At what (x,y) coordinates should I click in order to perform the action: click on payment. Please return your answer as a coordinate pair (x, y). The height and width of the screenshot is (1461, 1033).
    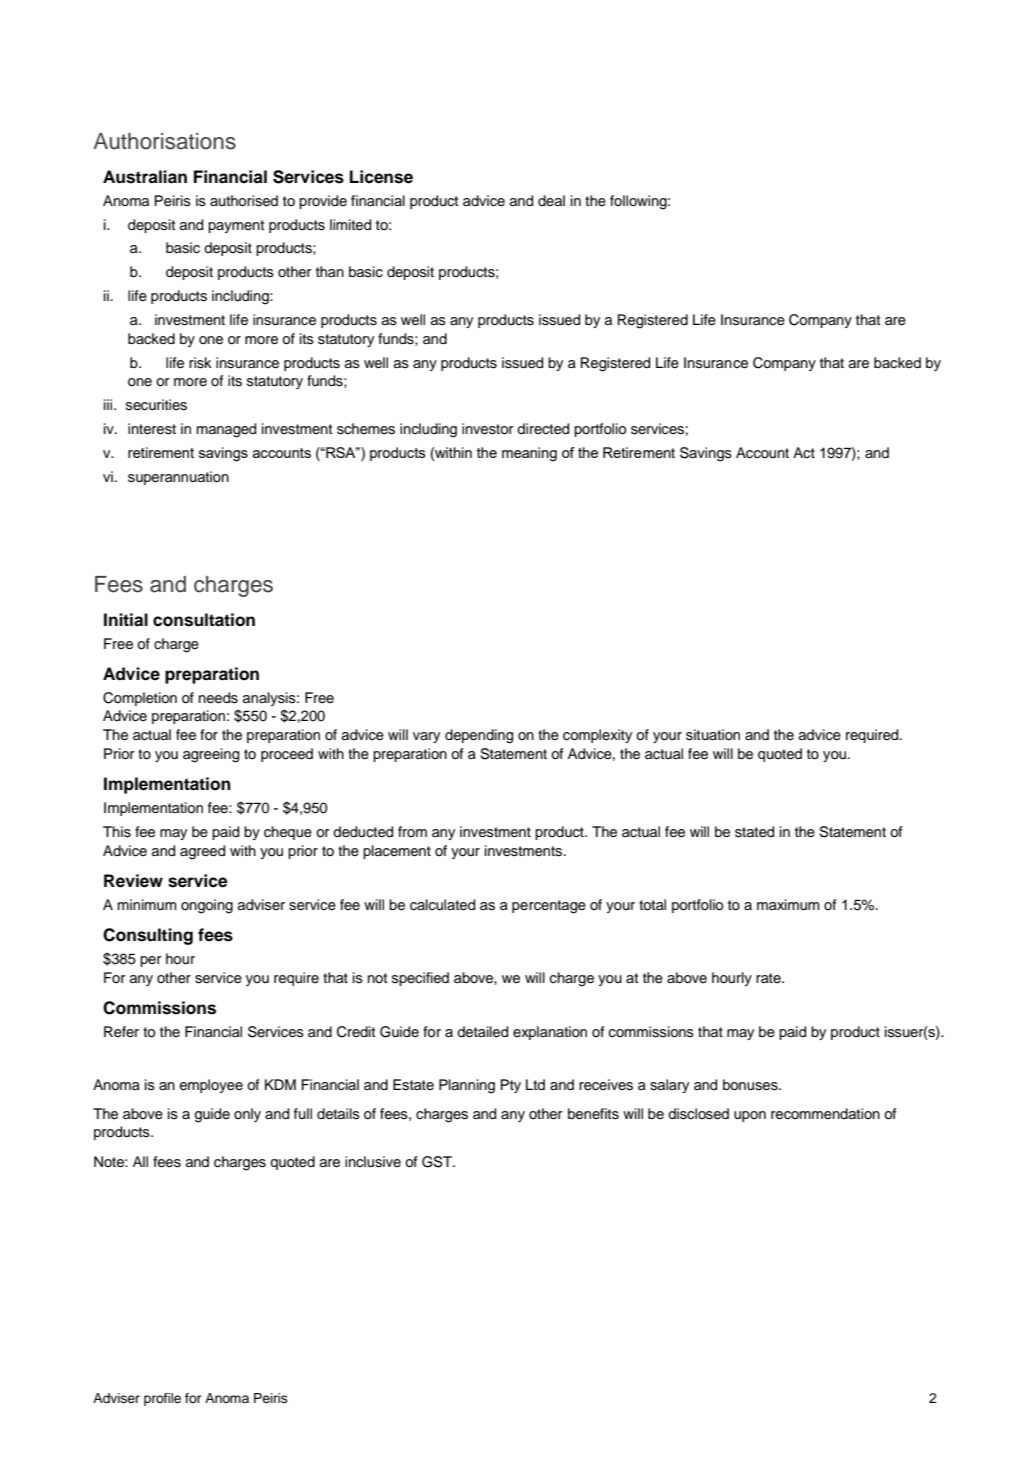
    Looking at the image, I should click on (236, 226).
